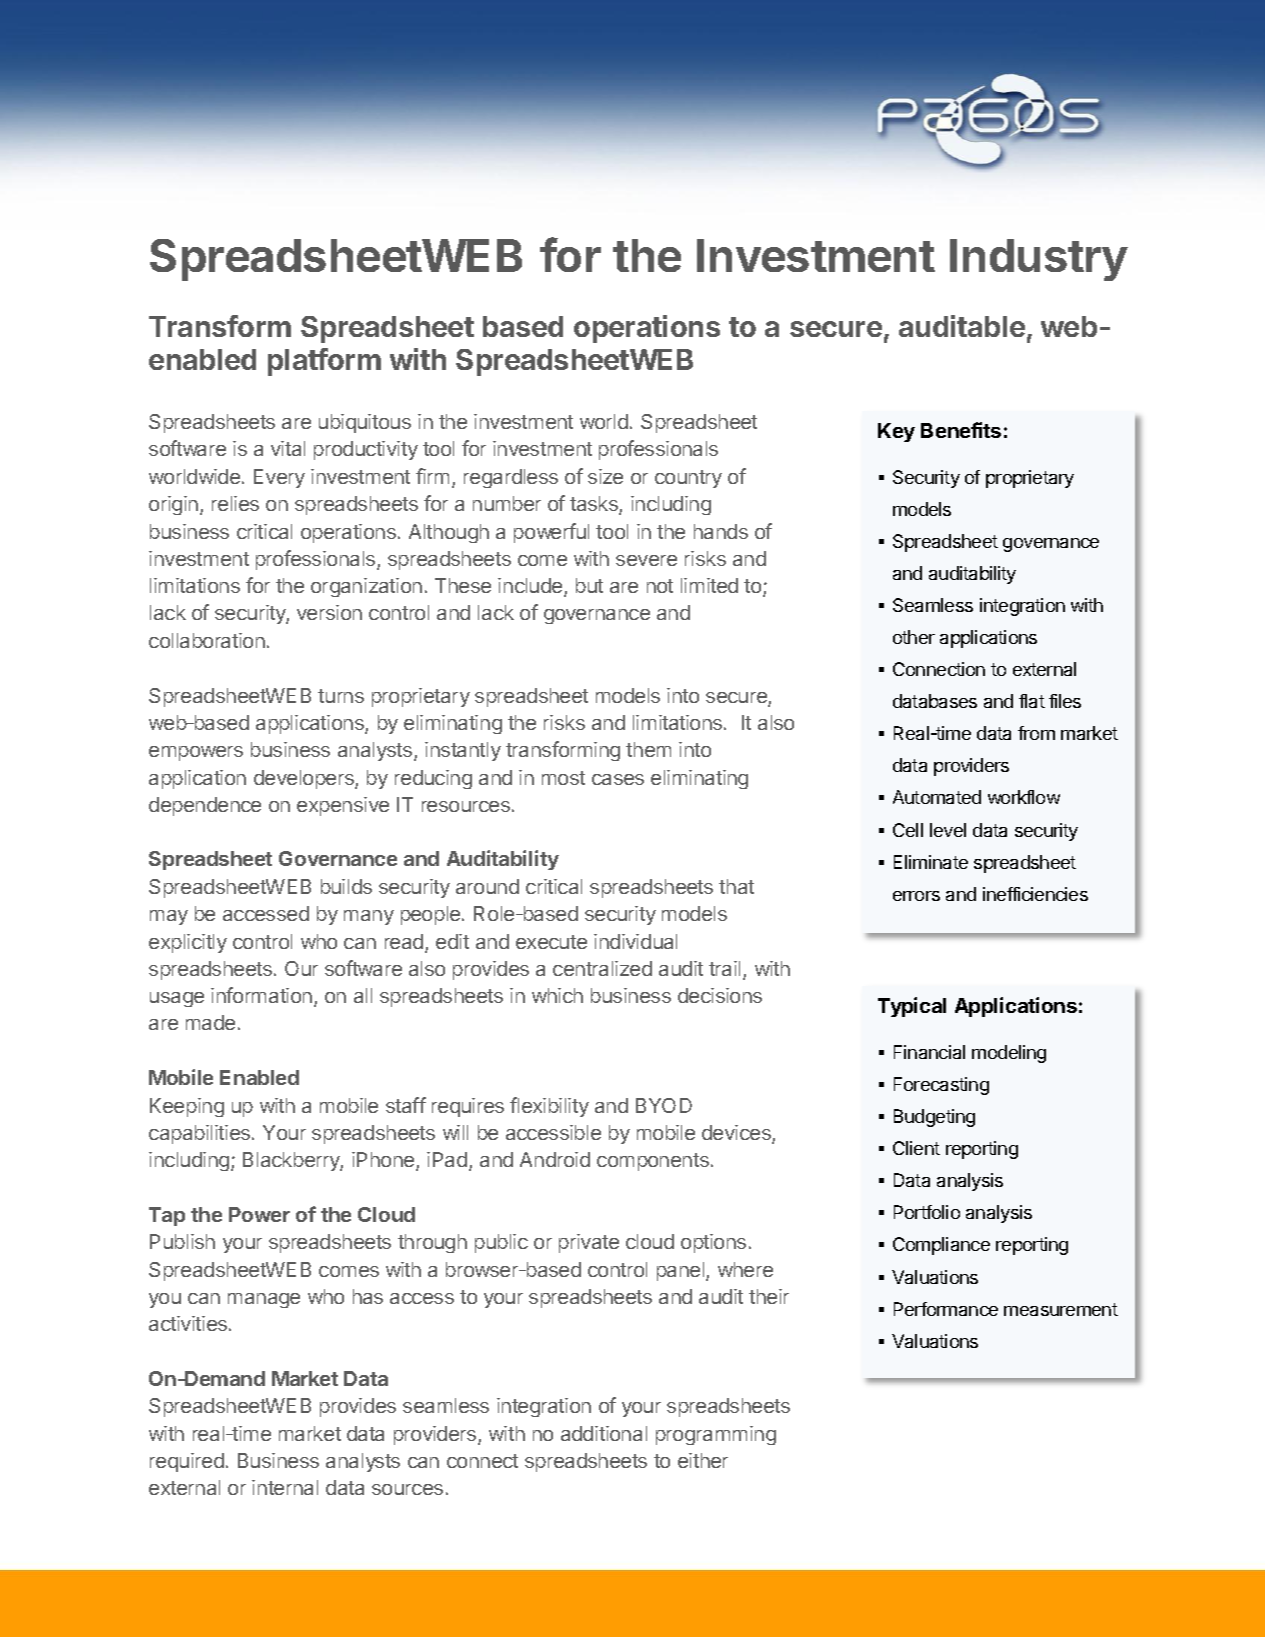 This screenshot has height=1637, width=1265. I want to click on other, so click(914, 637).
